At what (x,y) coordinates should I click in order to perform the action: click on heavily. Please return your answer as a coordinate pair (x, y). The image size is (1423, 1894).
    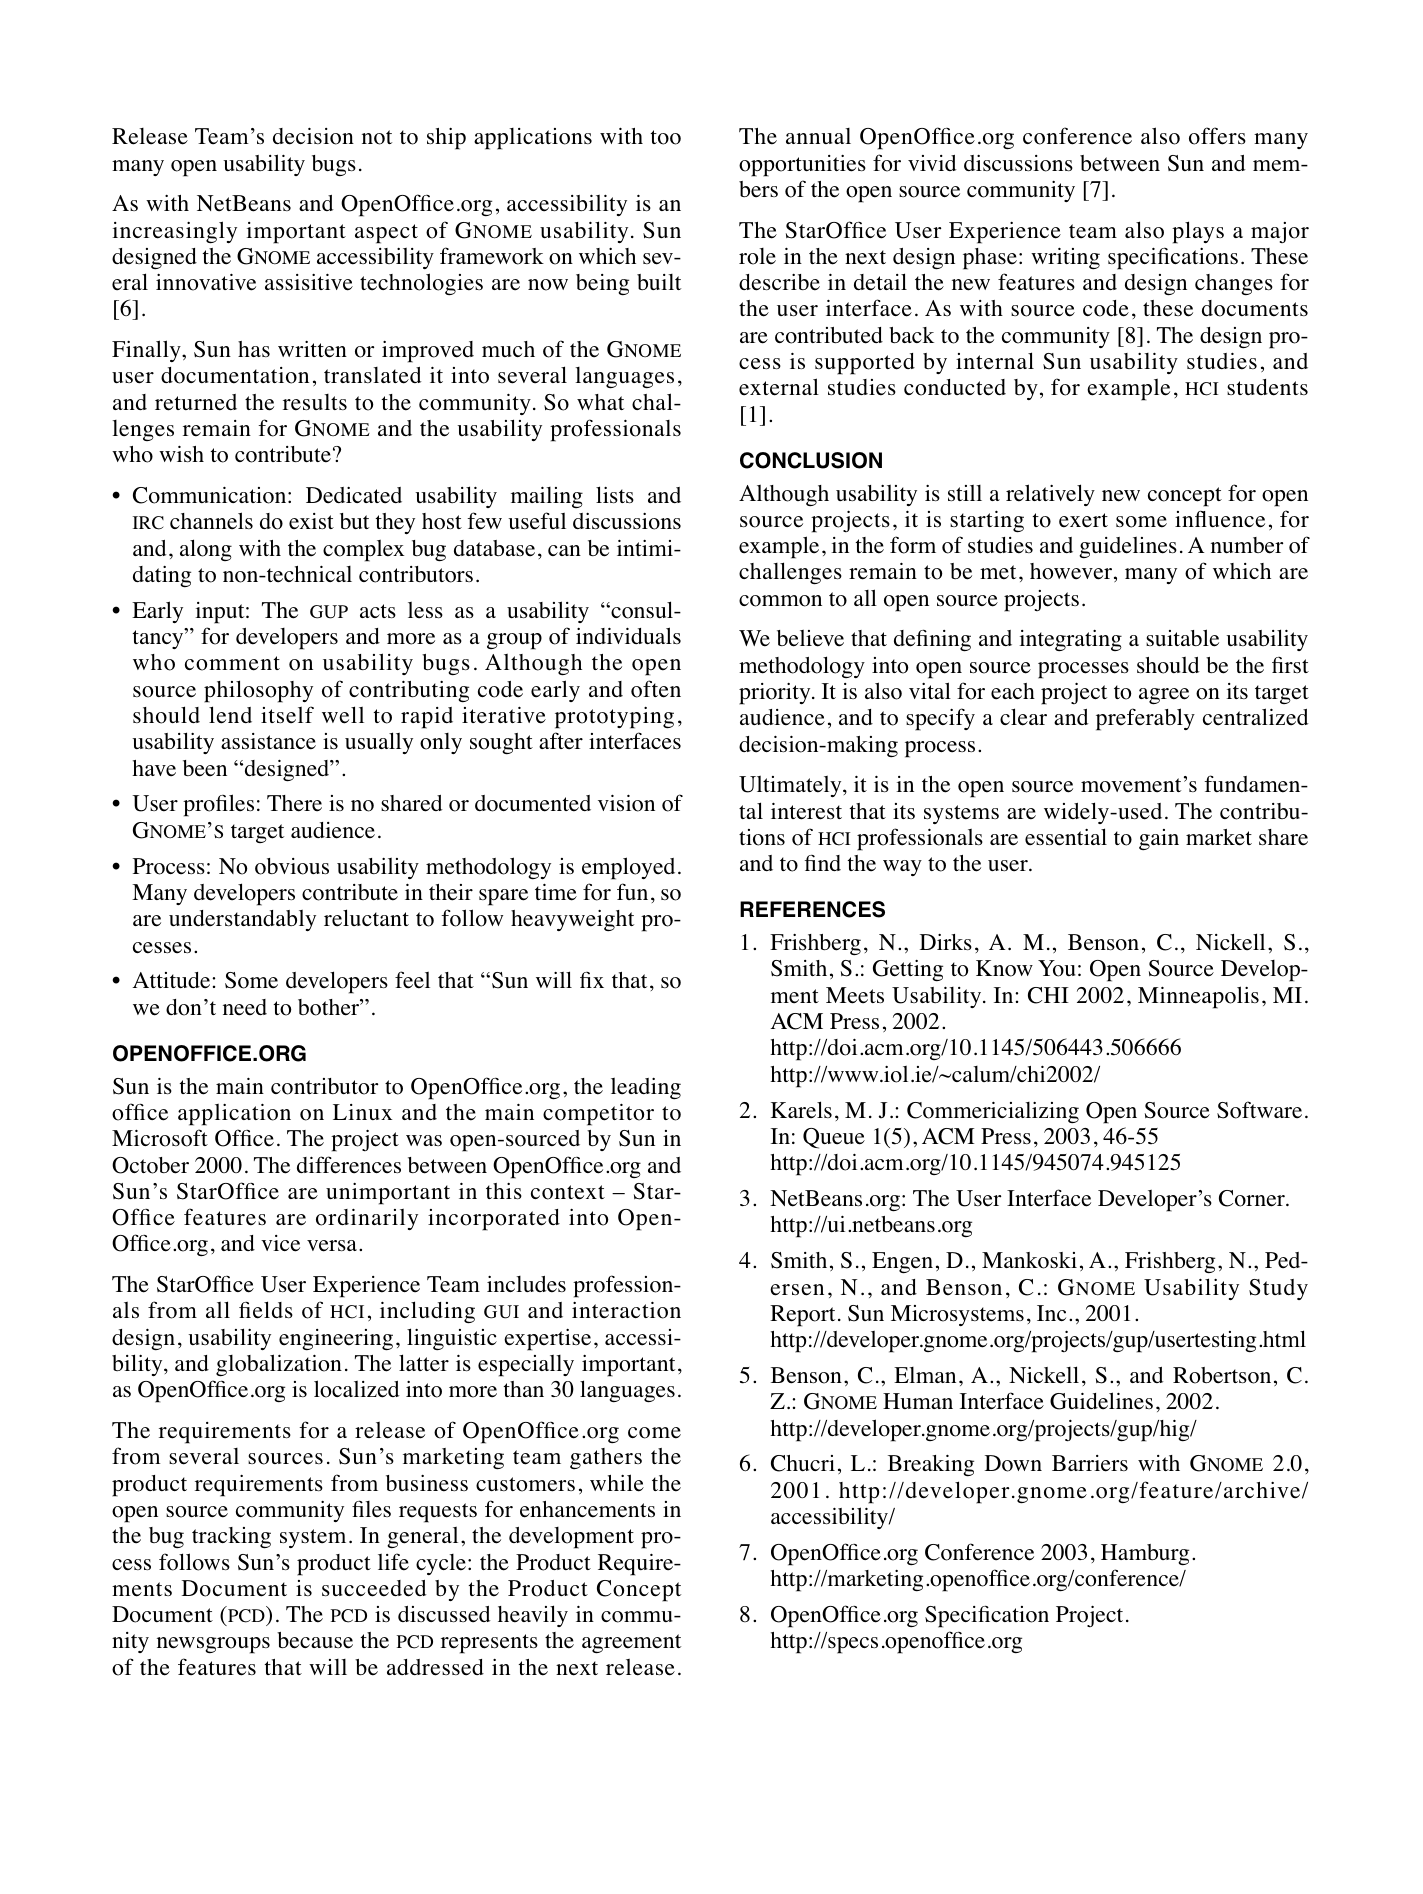
    Looking at the image, I should click on (533, 1616).
